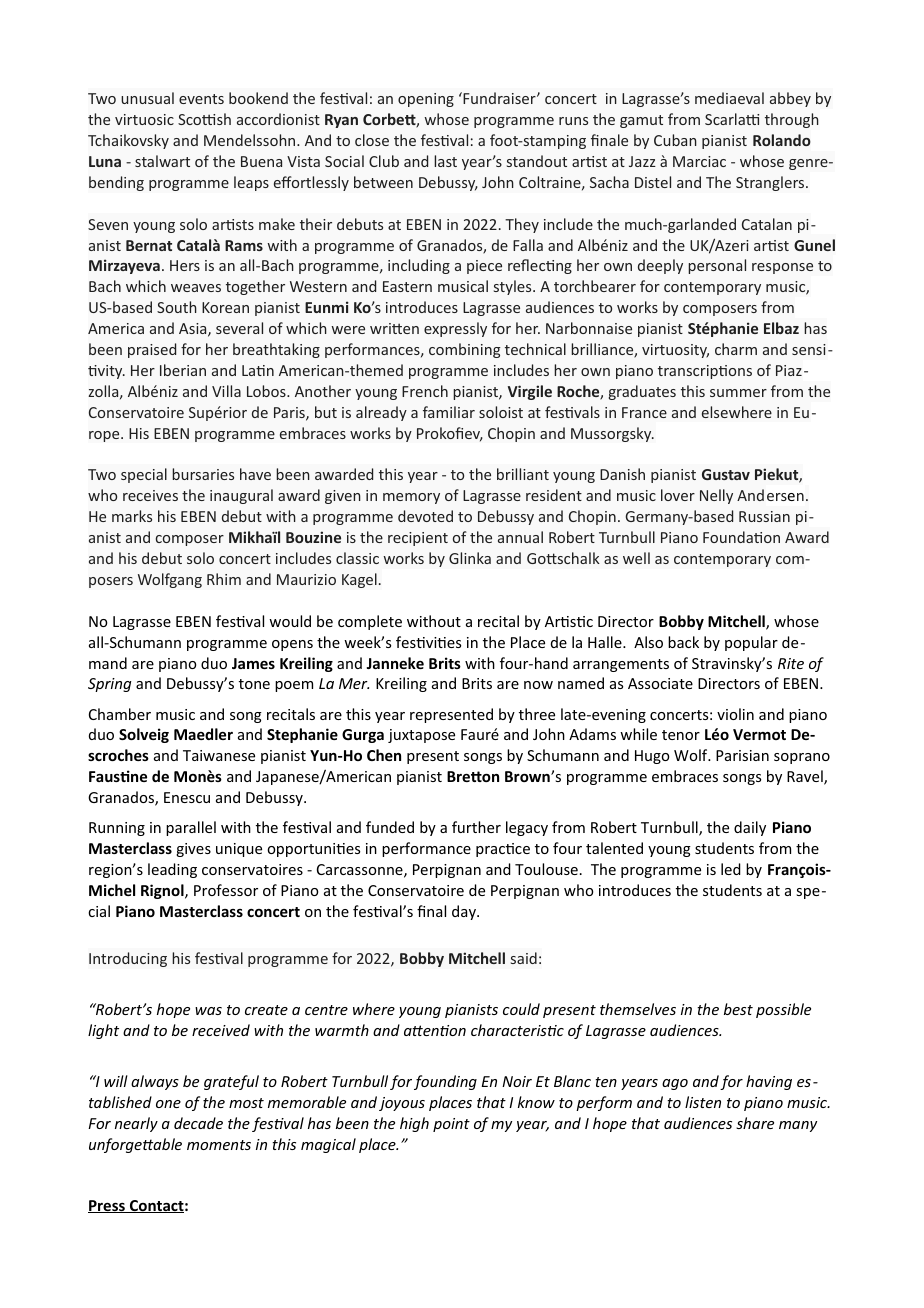 This image has width=924, height=1308. I want to click on last, so click(445, 161).
